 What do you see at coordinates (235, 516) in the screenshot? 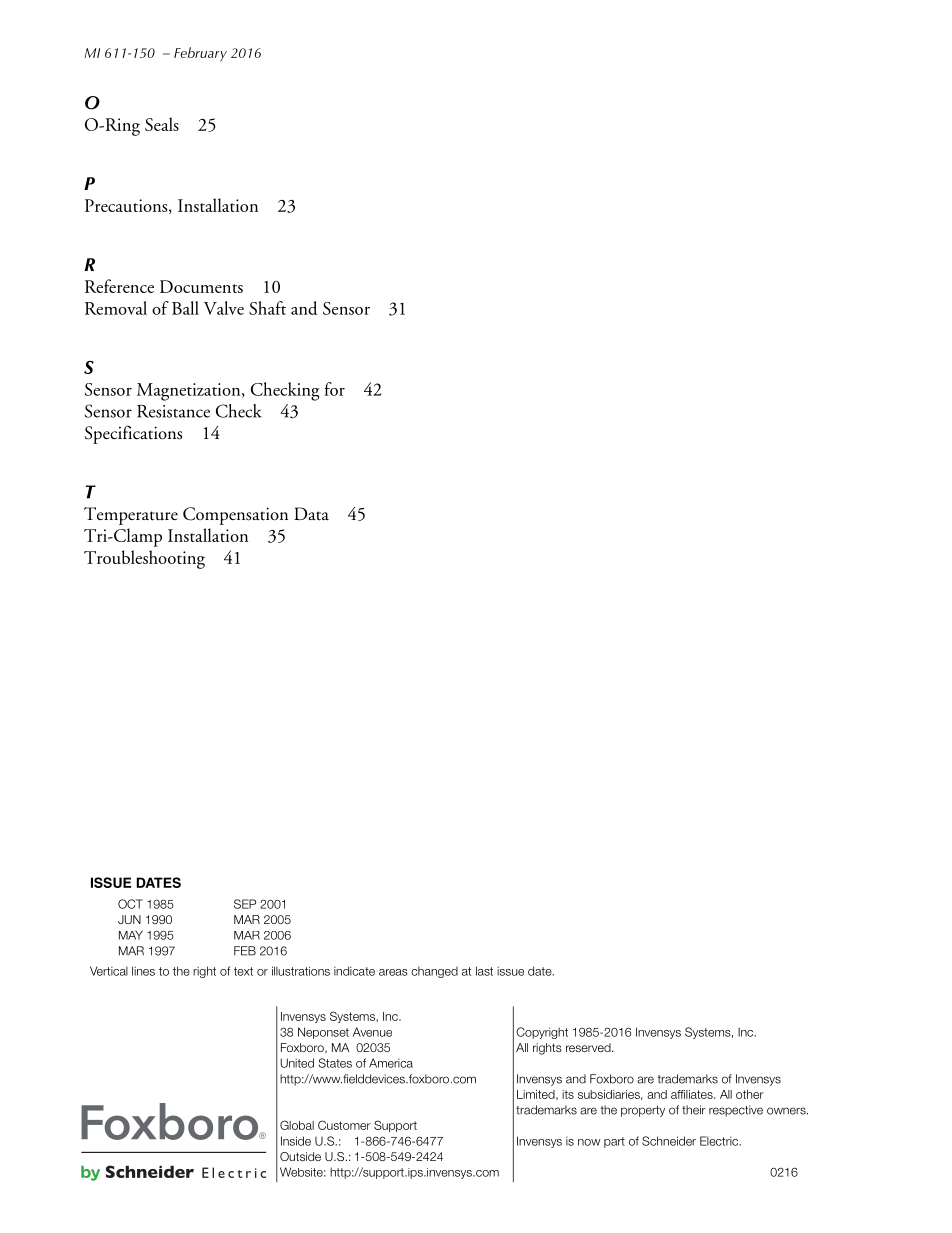
I see `Compensation` at bounding box center [235, 516].
